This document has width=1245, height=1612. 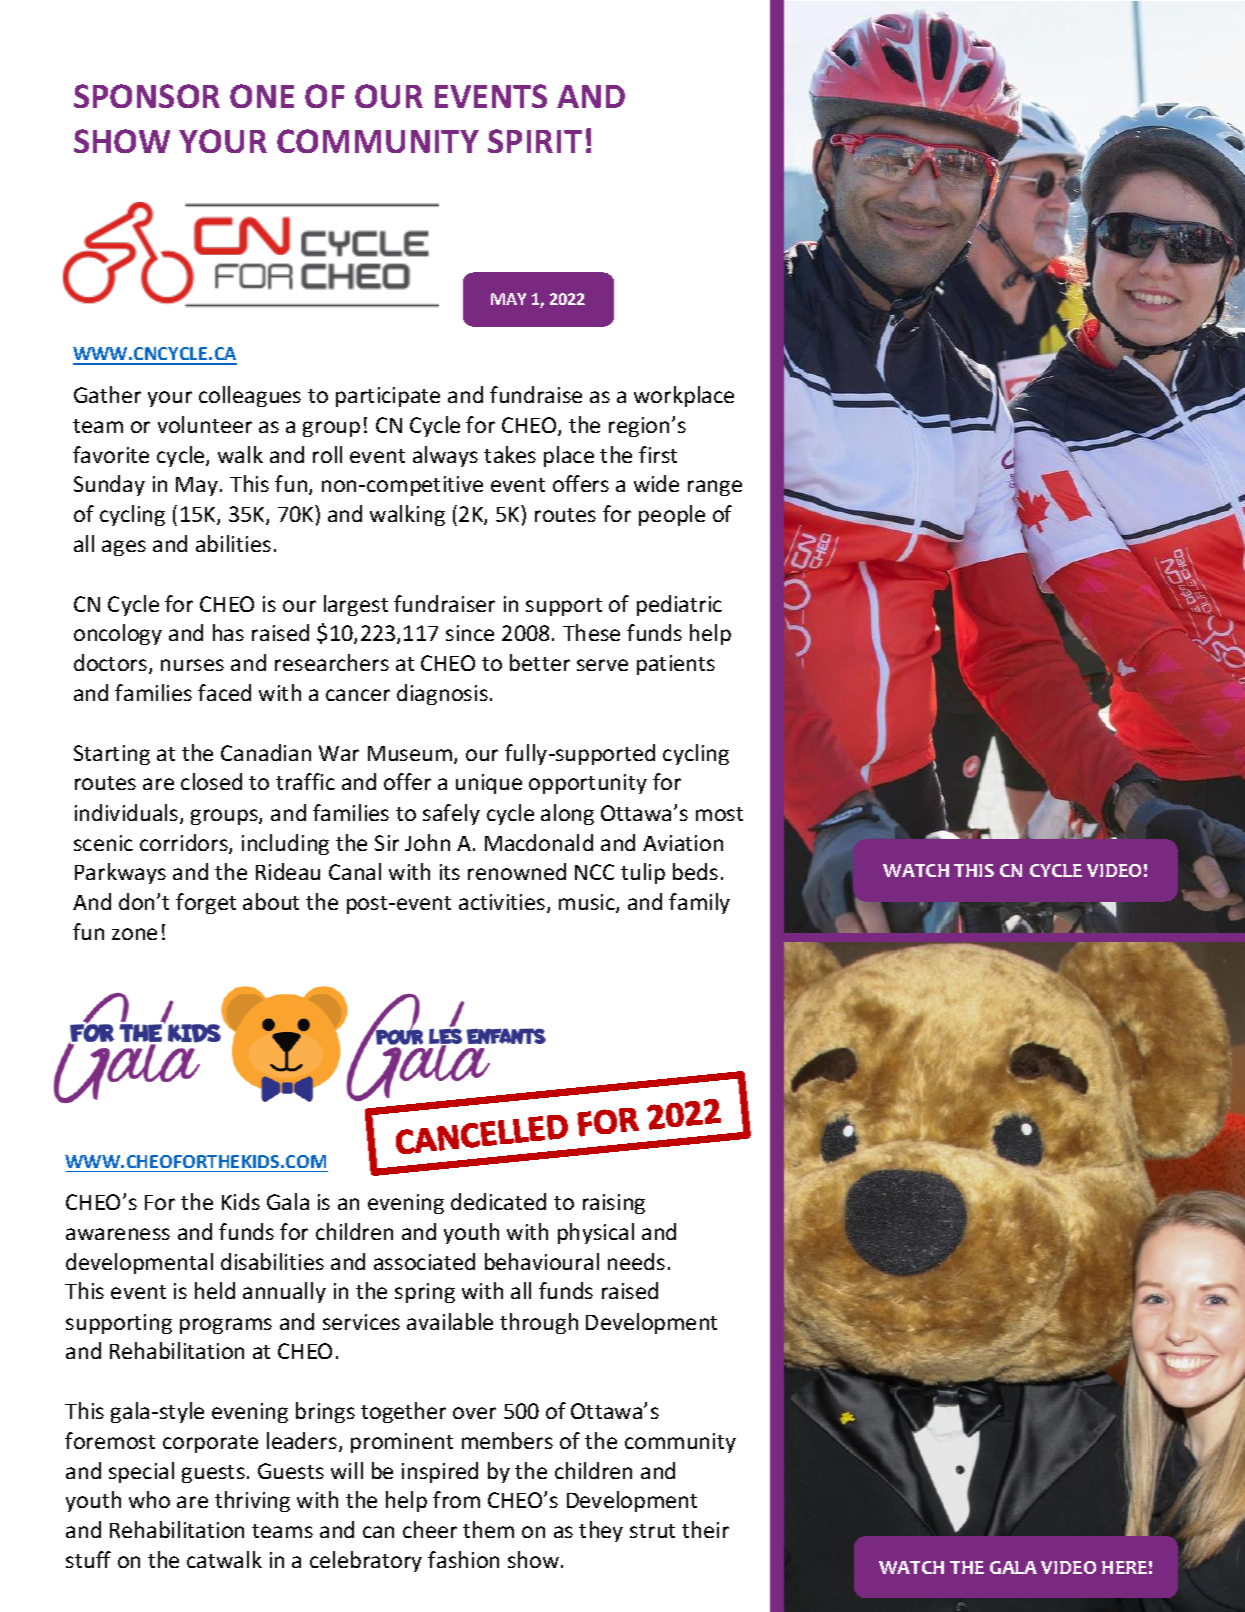 I want to click on raising, so click(x=614, y=1204).
